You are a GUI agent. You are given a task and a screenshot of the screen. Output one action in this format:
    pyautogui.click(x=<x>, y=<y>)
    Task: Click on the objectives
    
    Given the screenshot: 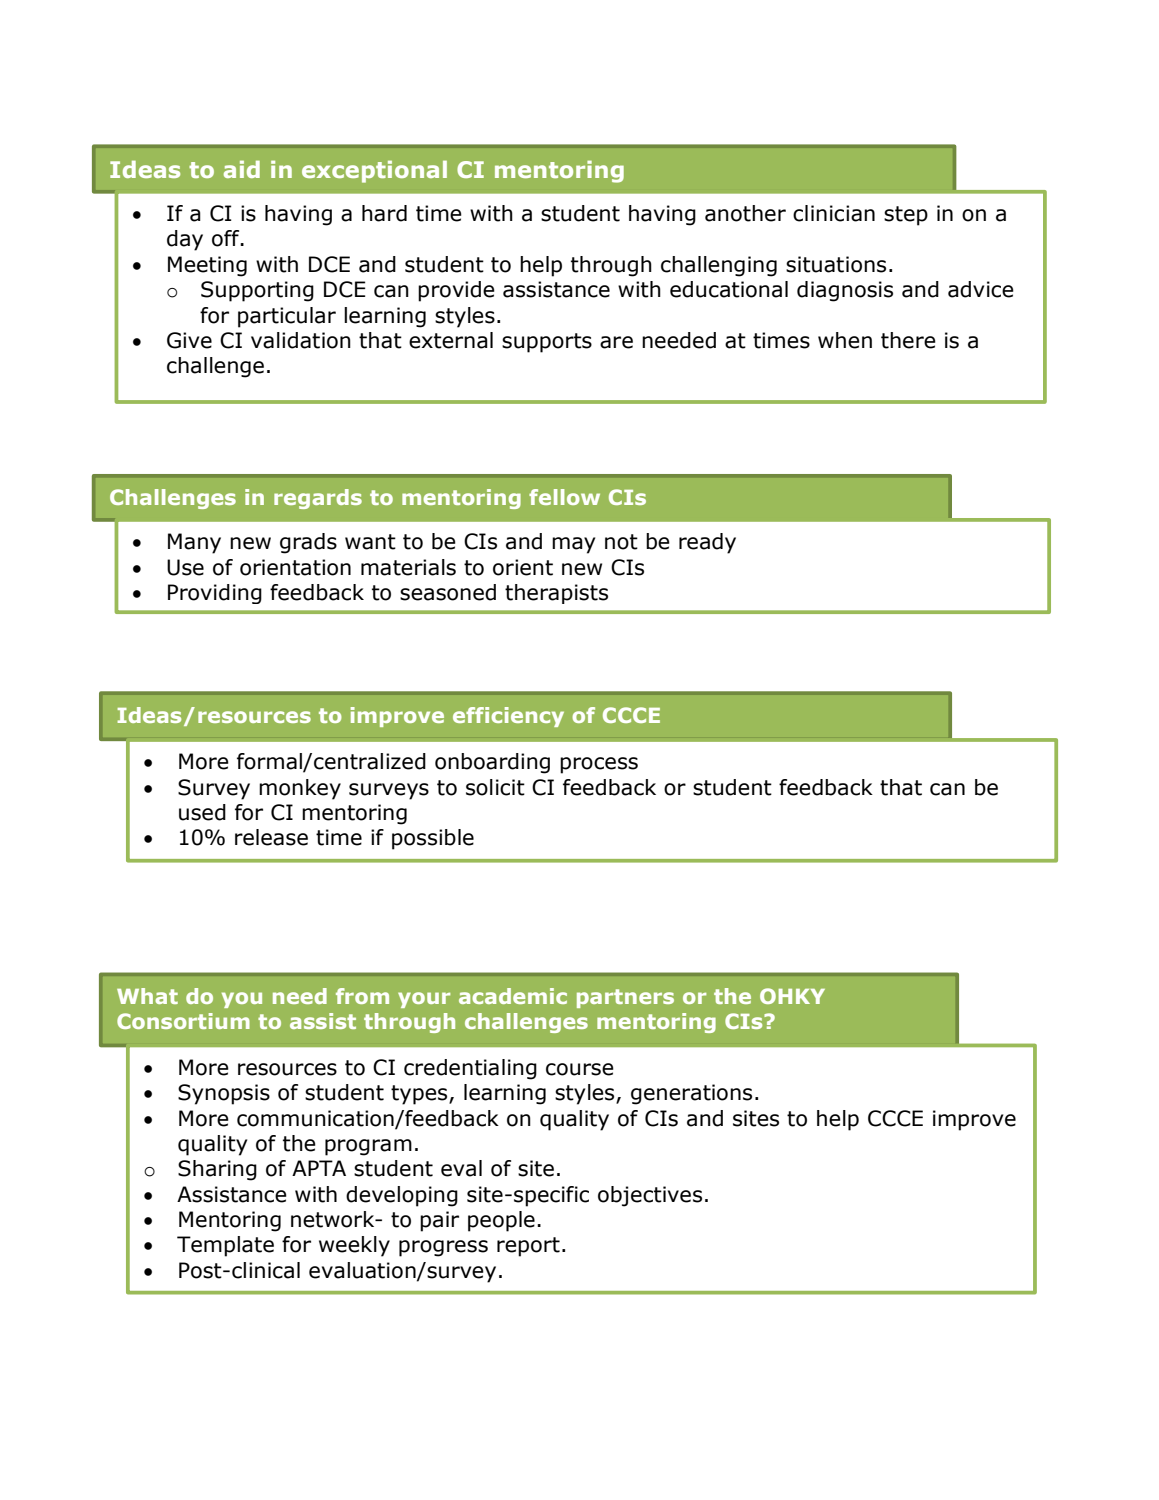 What is the action you would take?
    pyautogui.click(x=650, y=1196)
